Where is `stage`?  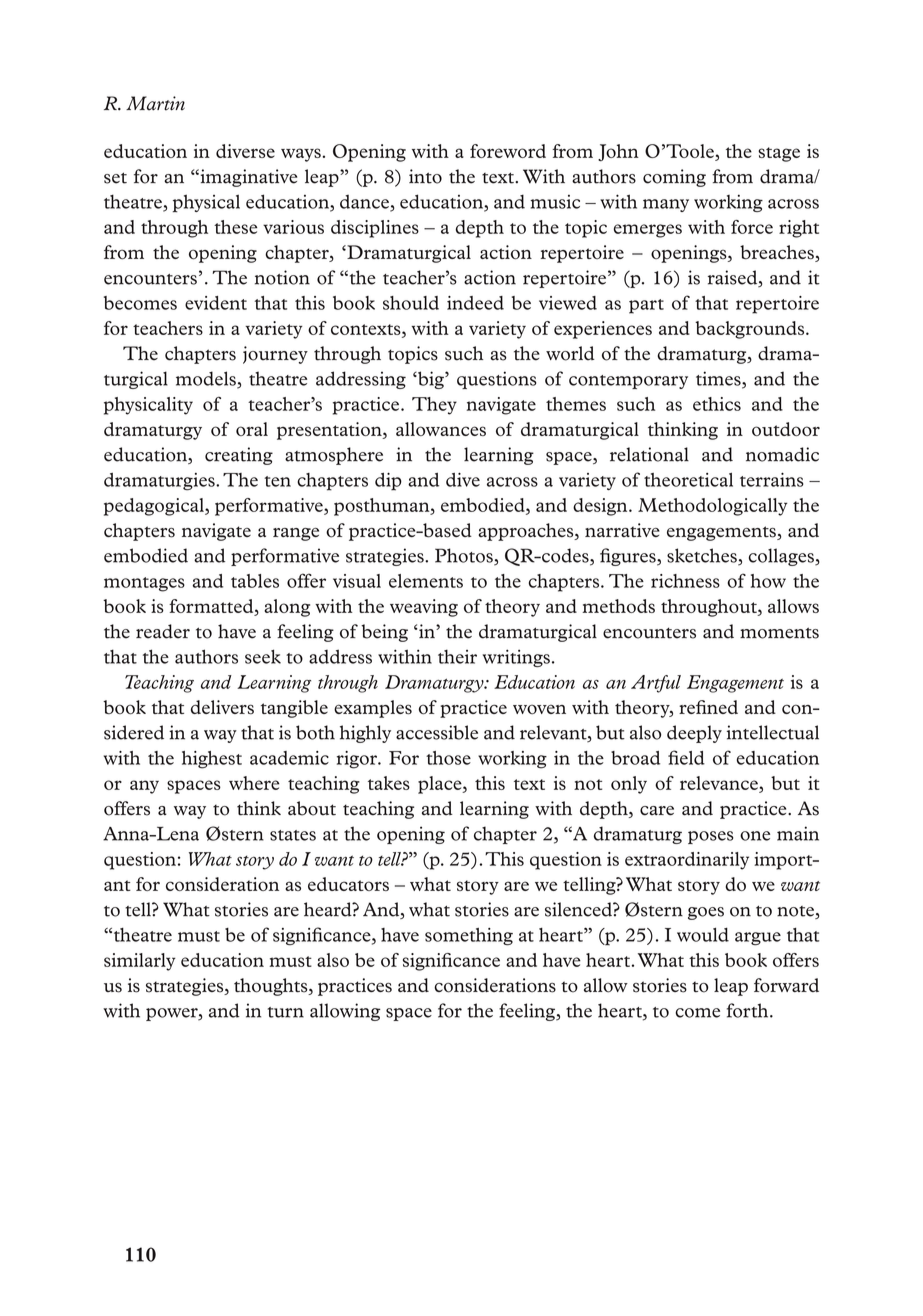
stage is located at coordinates (779, 154).
